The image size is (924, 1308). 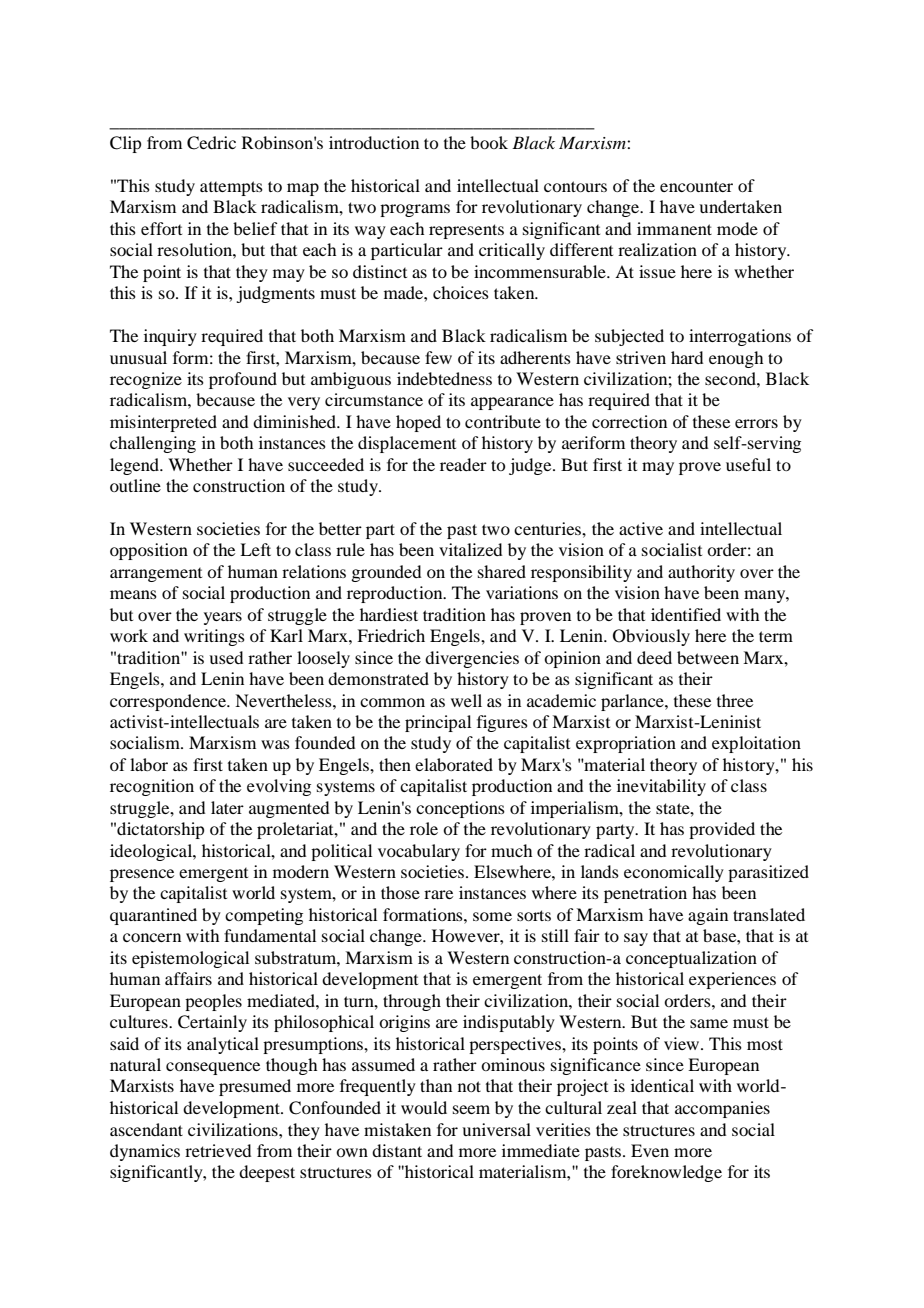 I want to click on attempts, so click(x=231, y=188).
